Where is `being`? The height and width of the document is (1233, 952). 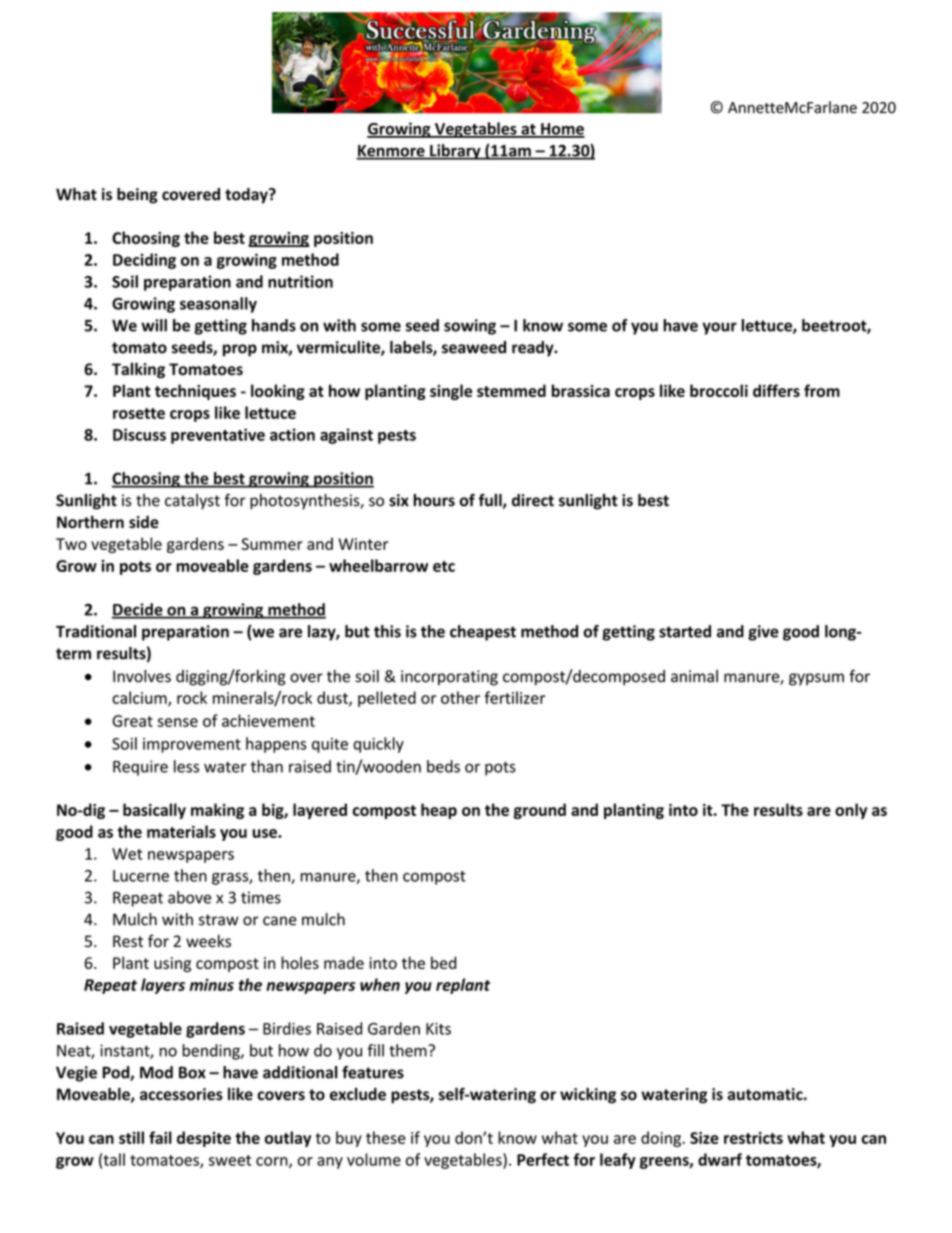 being is located at coordinates (137, 196).
